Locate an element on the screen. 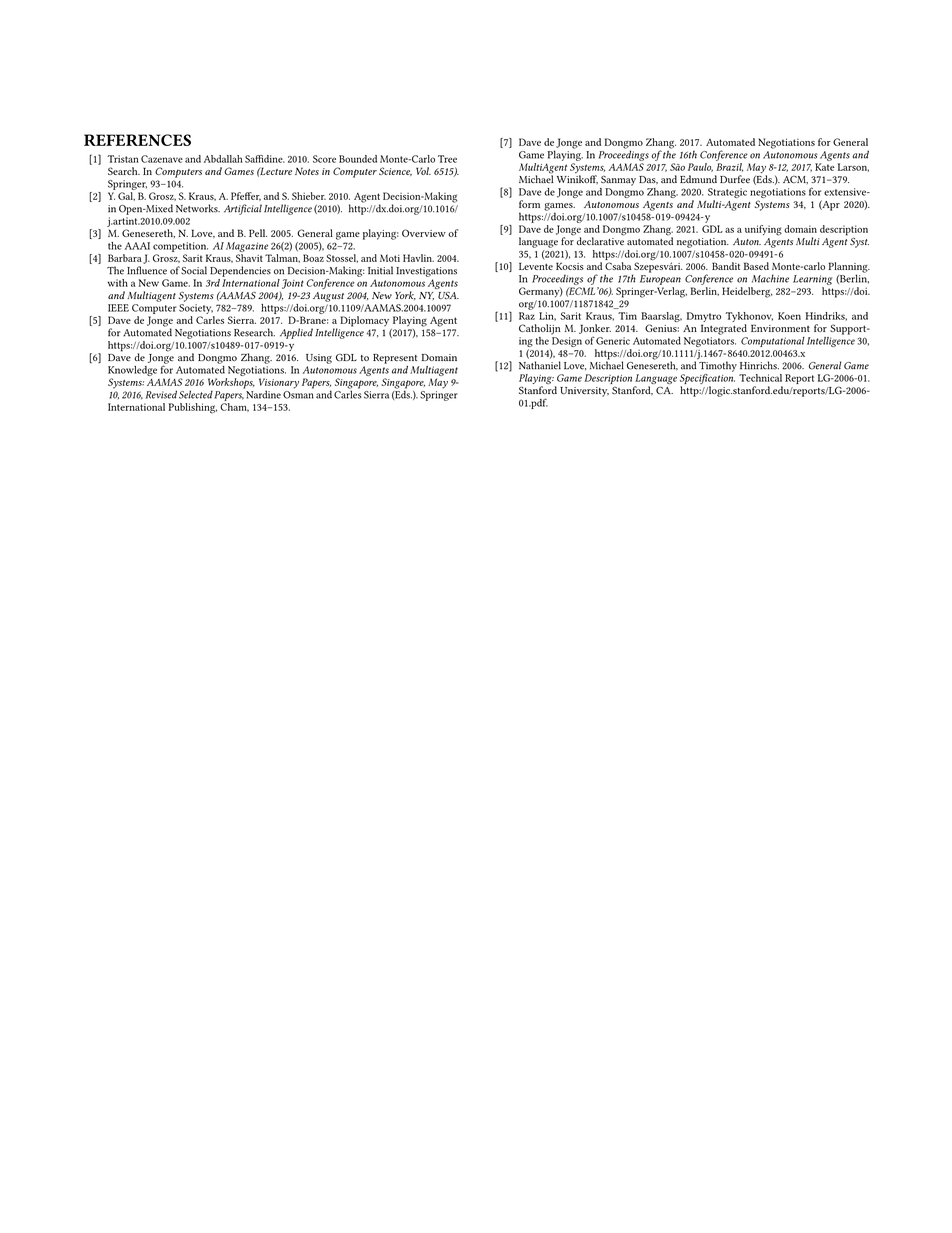 The width and height of the screenshot is (952, 1233). Society is located at coordinates (196, 309).
